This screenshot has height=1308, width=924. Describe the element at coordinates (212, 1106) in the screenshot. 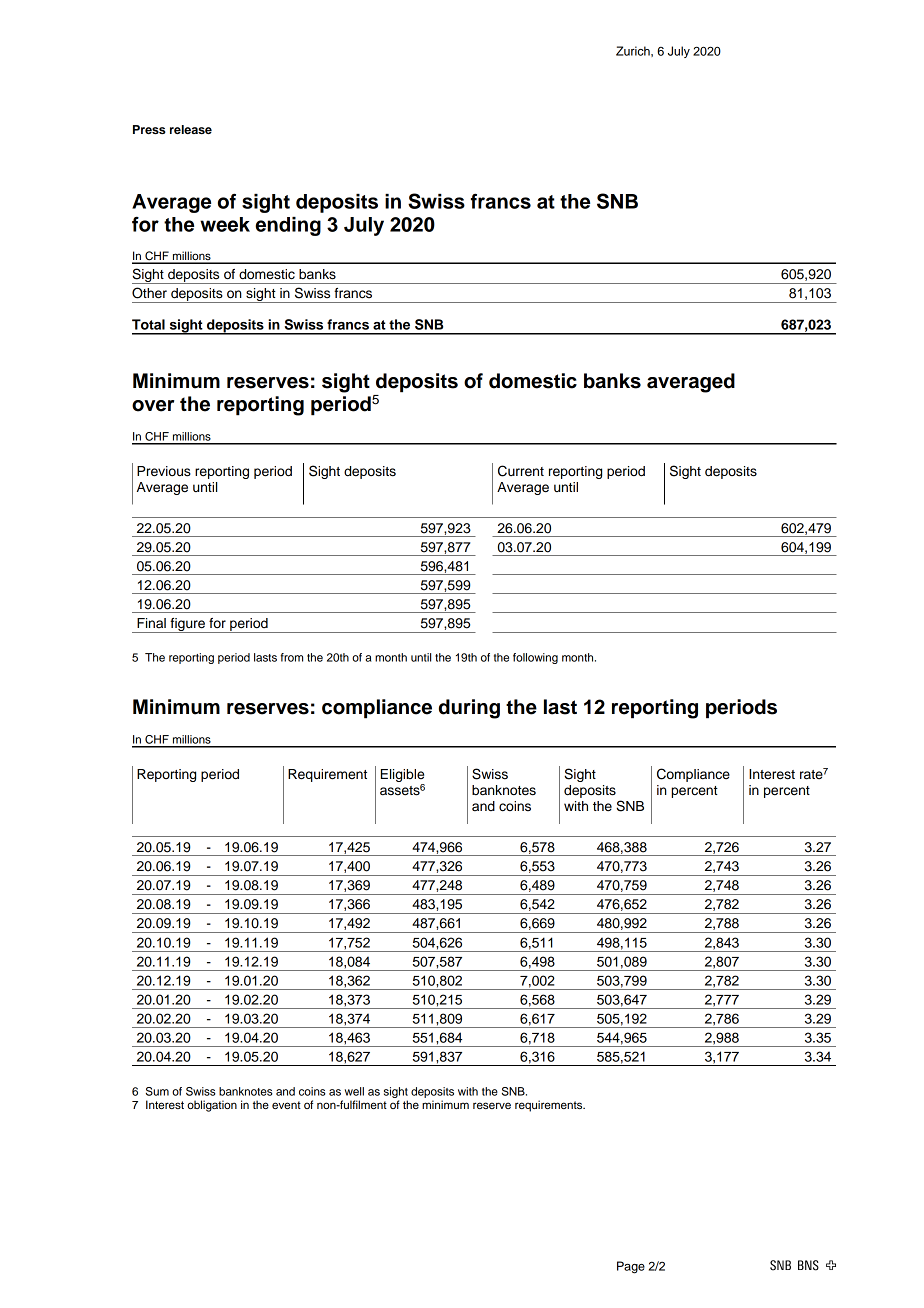

I see `obligation` at that location.
